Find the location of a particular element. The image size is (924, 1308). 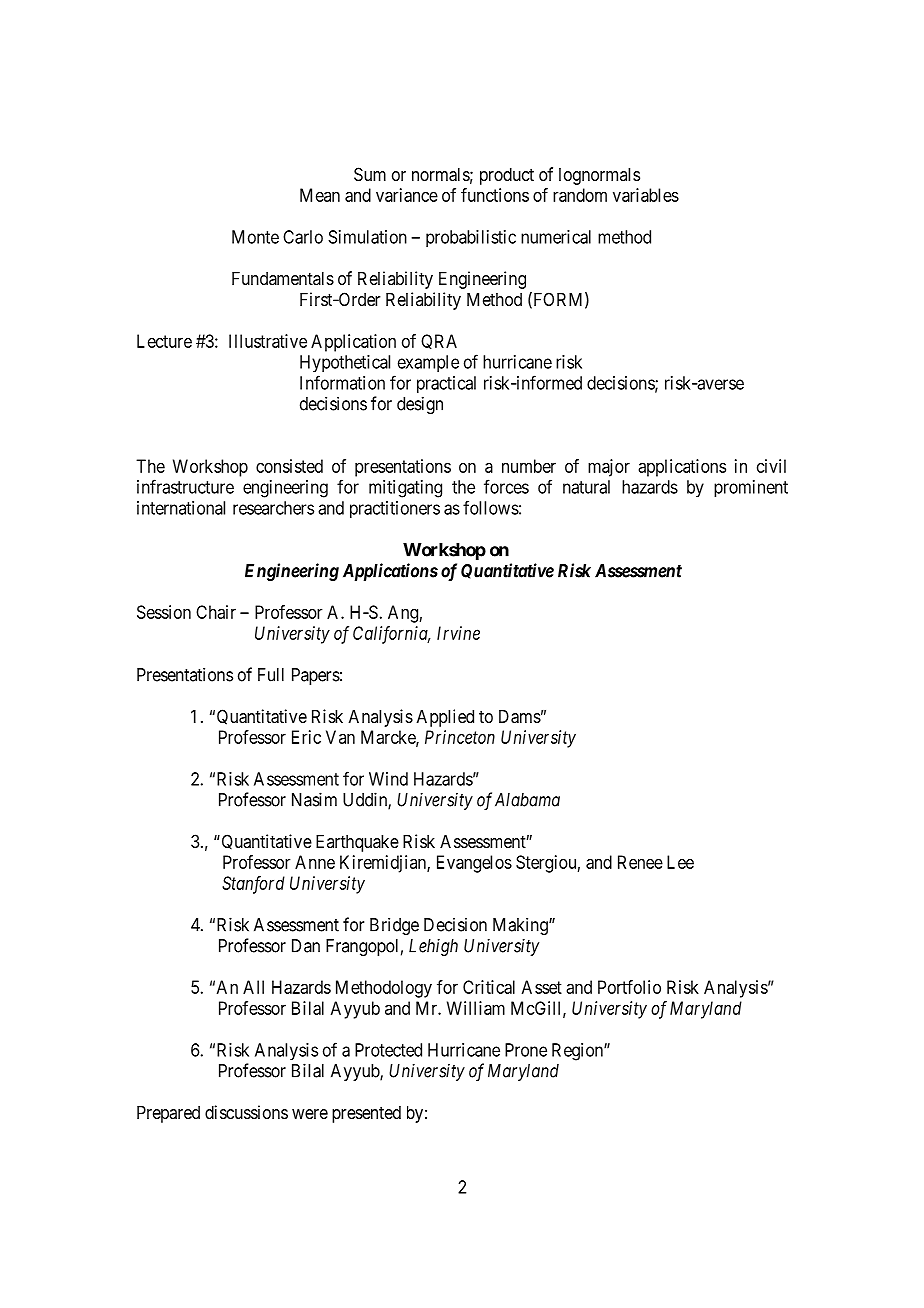

Prone is located at coordinates (526, 1050).
